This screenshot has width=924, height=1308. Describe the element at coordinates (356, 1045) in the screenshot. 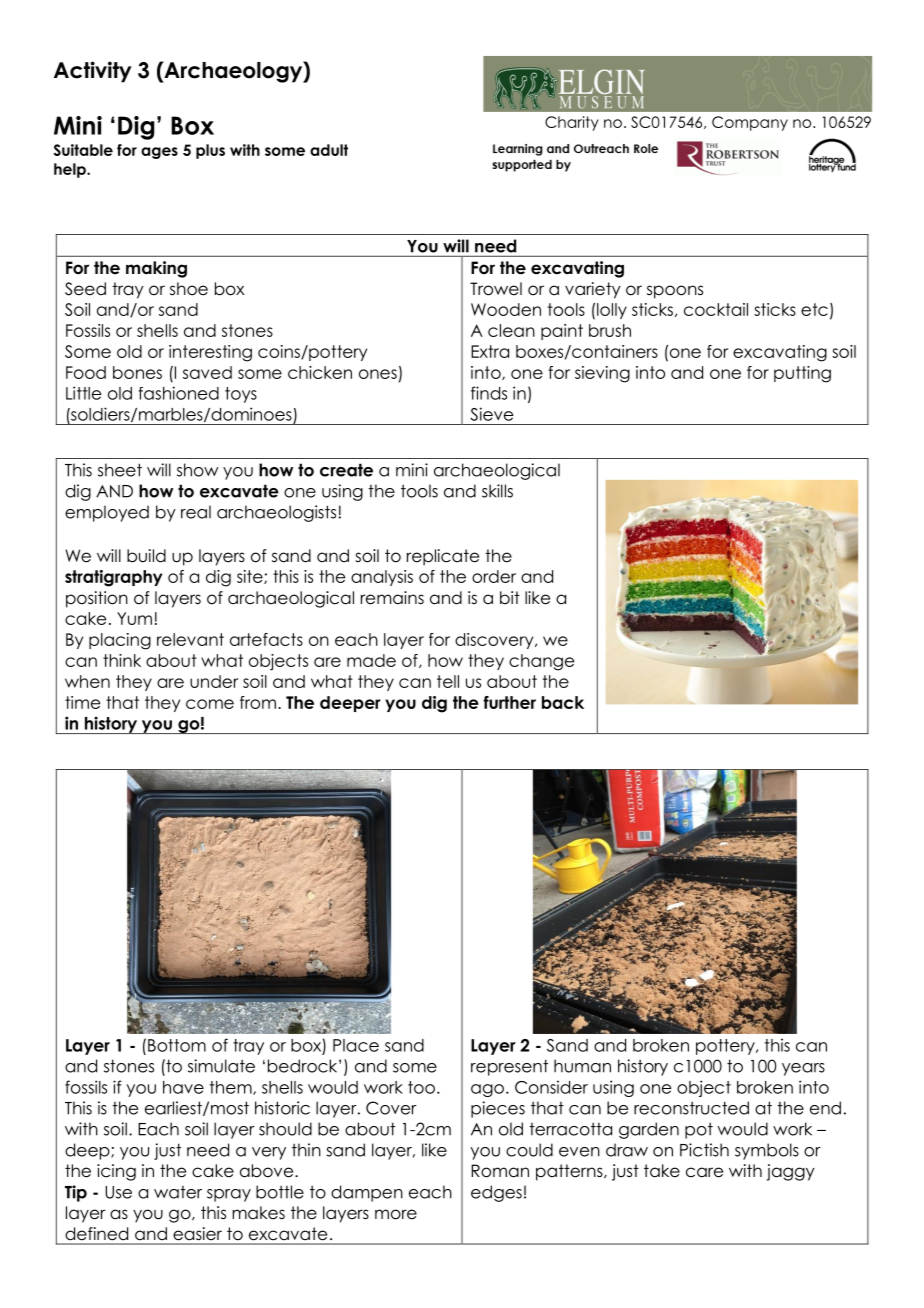

I see `Place` at that location.
